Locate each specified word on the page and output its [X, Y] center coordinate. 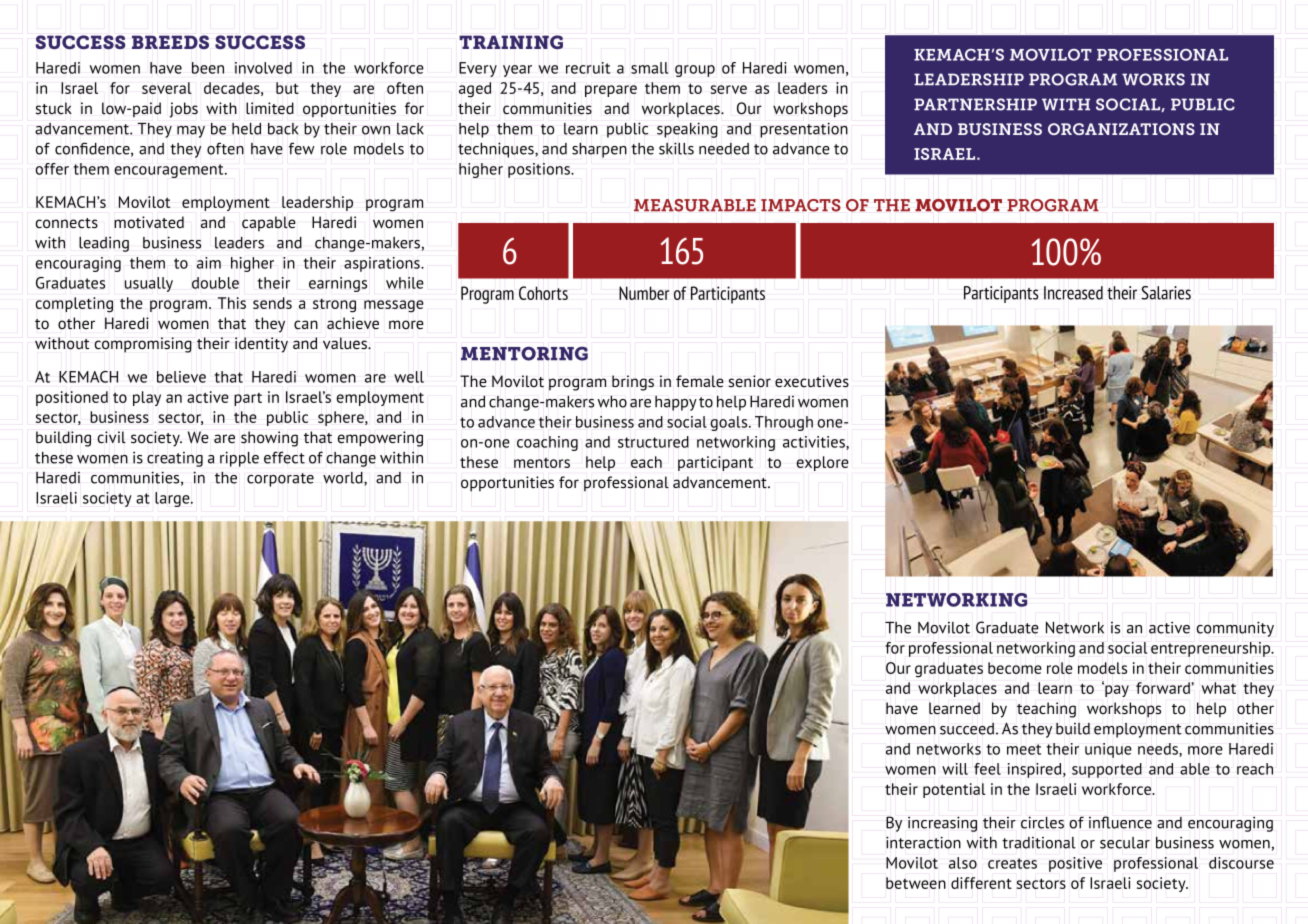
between [916, 883]
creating [175, 459]
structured [653, 442]
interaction [923, 842]
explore [822, 463]
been [208, 68]
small [649, 68]
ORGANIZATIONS [1121, 129]
